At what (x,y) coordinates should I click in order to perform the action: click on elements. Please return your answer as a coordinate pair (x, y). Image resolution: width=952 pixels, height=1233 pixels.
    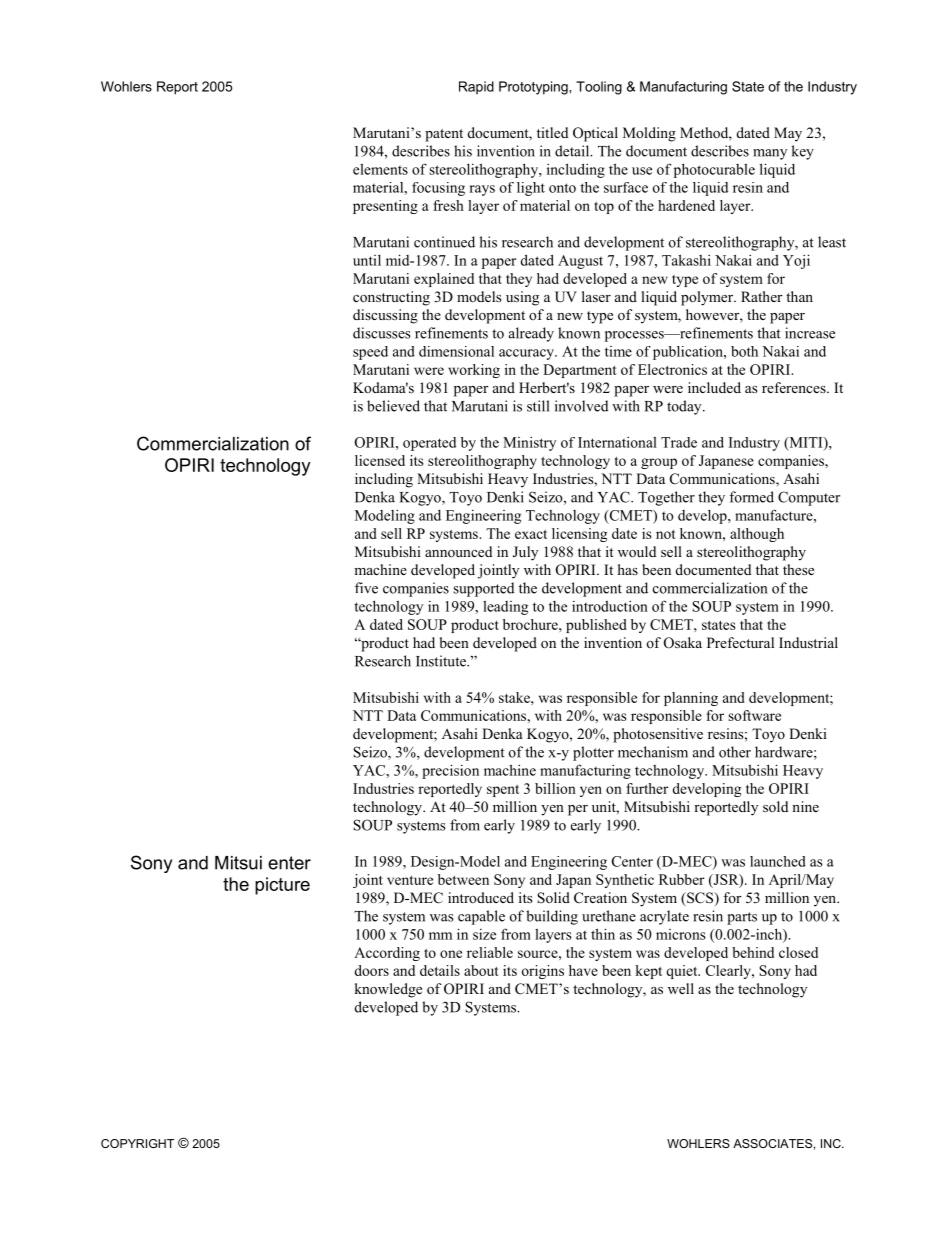
    Looking at the image, I should click on (380, 169).
